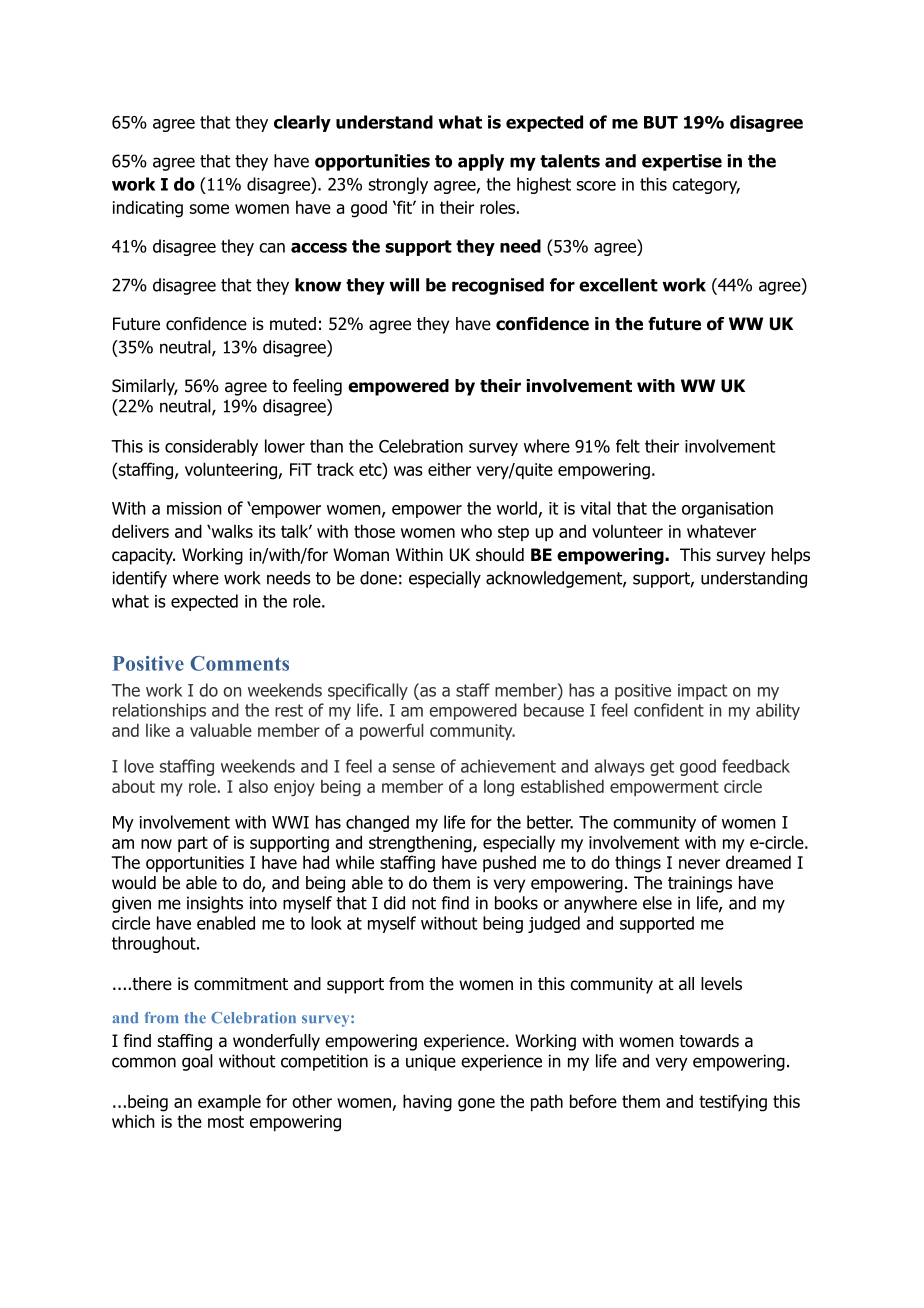 This screenshot has width=924, height=1308. What do you see at coordinates (499, 788) in the screenshot?
I see `long` at bounding box center [499, 788].
